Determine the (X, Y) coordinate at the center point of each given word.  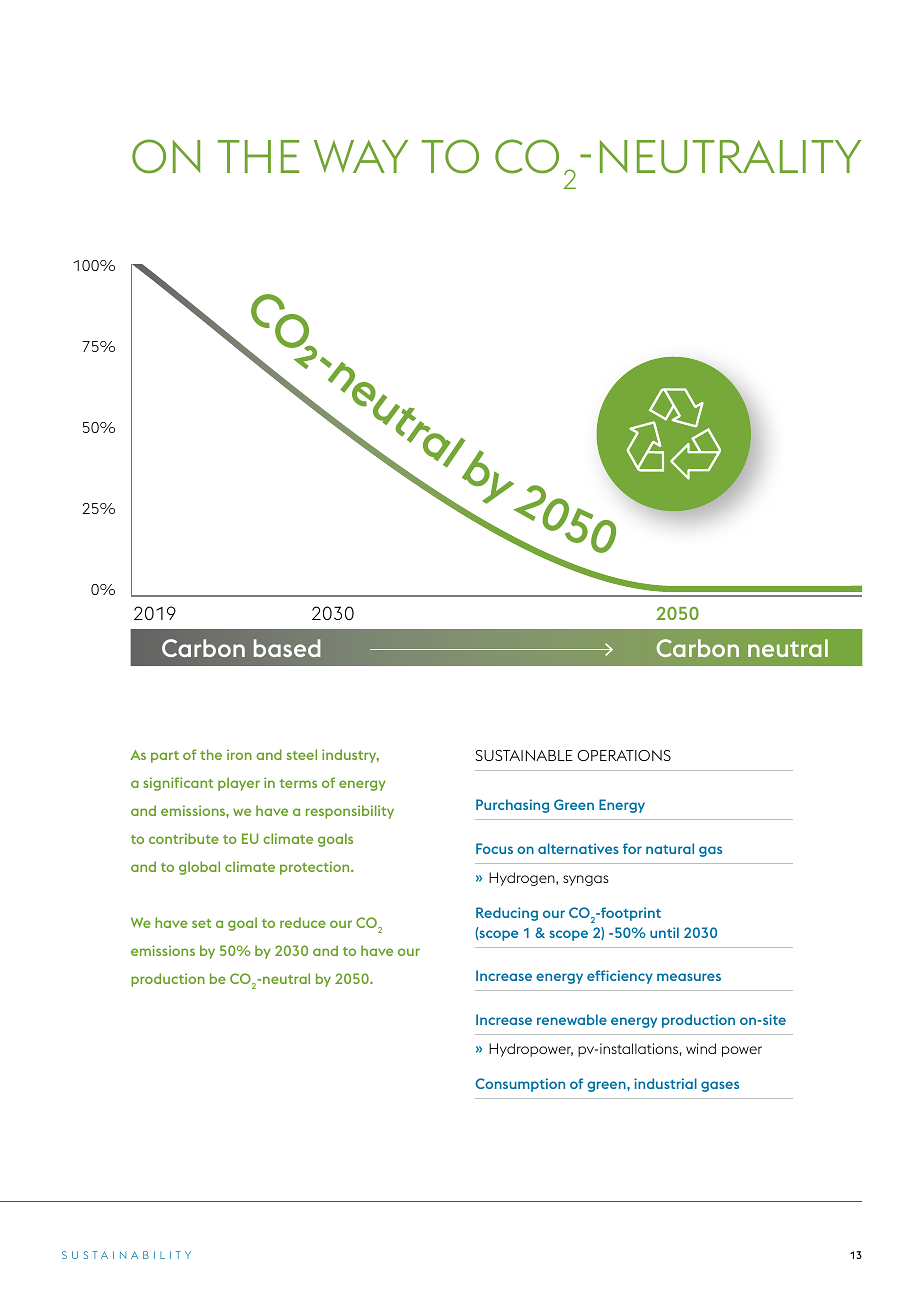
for (632, 848)
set (201, 923)
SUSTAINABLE (524, 755)
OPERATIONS (624, 755)
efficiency (620, 977)
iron (239, 754)
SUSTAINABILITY (126, 1255)
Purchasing (513, 806)
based (287, 648)
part (165, 757)
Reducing (507, 914)
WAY (361, 156)
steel (302, 754)
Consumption (520, 1085)
